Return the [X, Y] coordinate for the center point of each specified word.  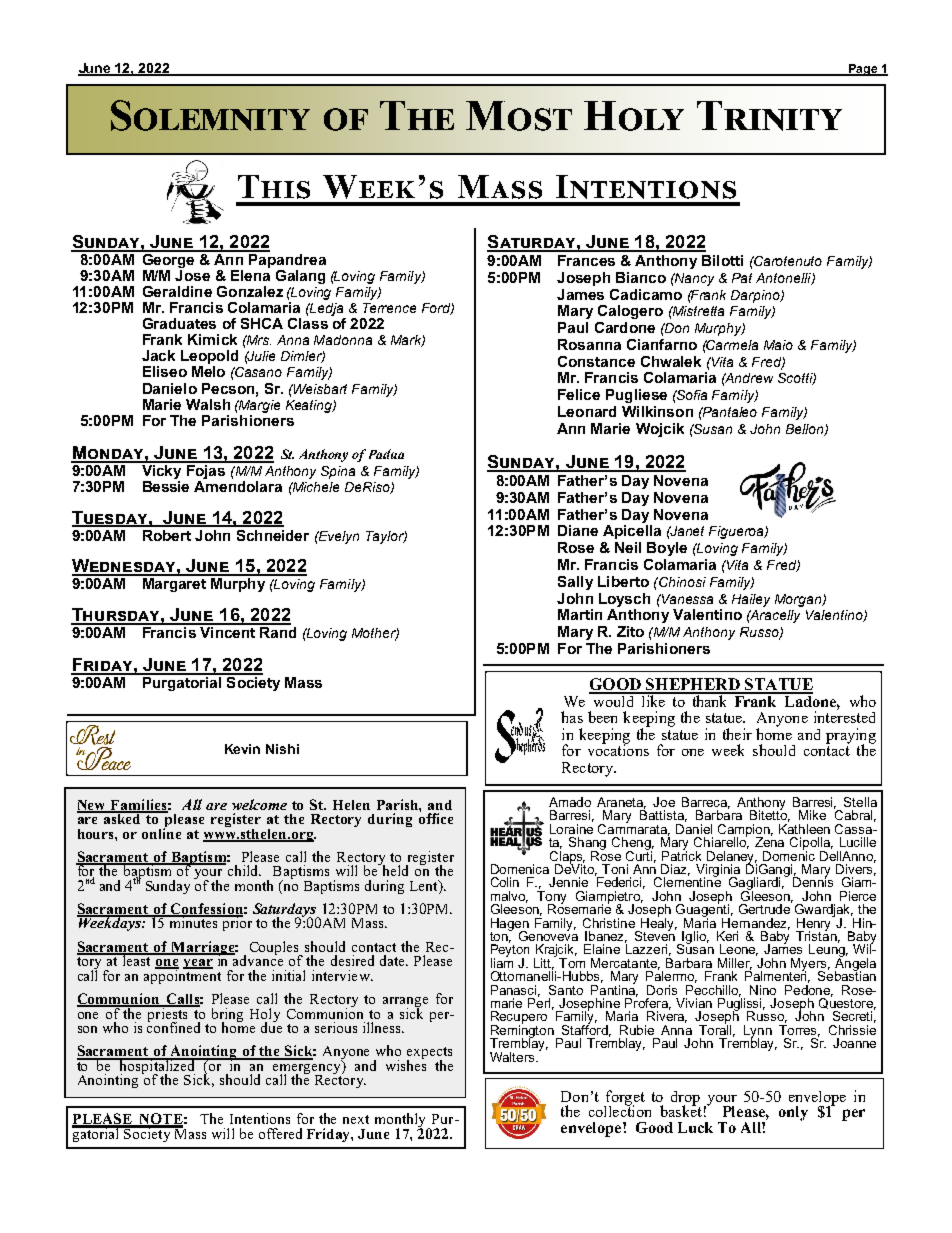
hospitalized [158, 1067]
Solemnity [210, 115]
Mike [812, 815]
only [793, 1113]
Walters [513, 1057]
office [436, 817]
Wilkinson [657, 411]
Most [519, 116]
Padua [386, 454]
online [161, 832]
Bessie [166, 486]
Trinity [769, 116]
